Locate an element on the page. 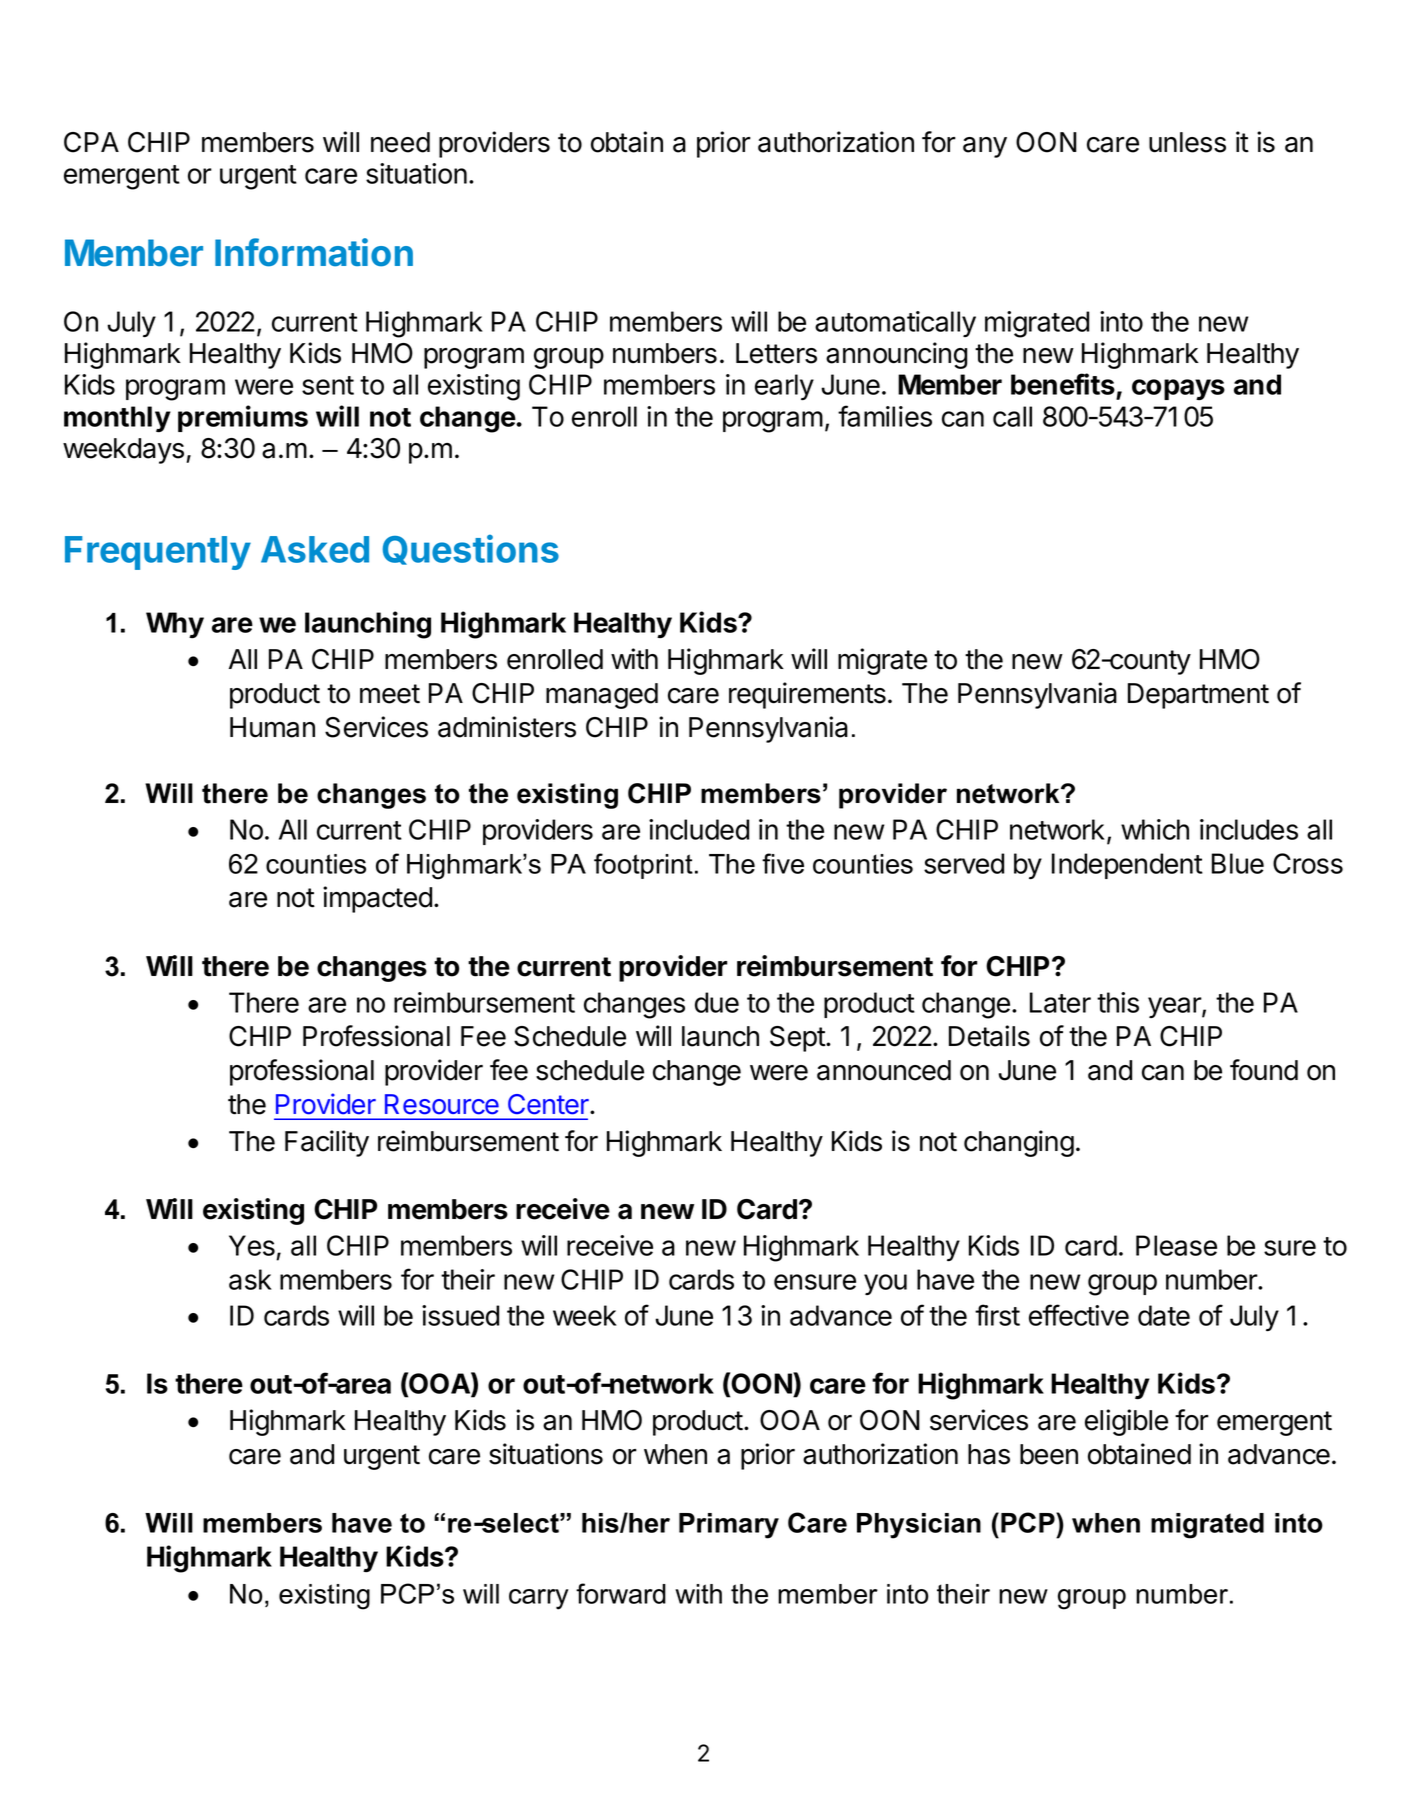  carry is located at coordinates (538, 1599).
